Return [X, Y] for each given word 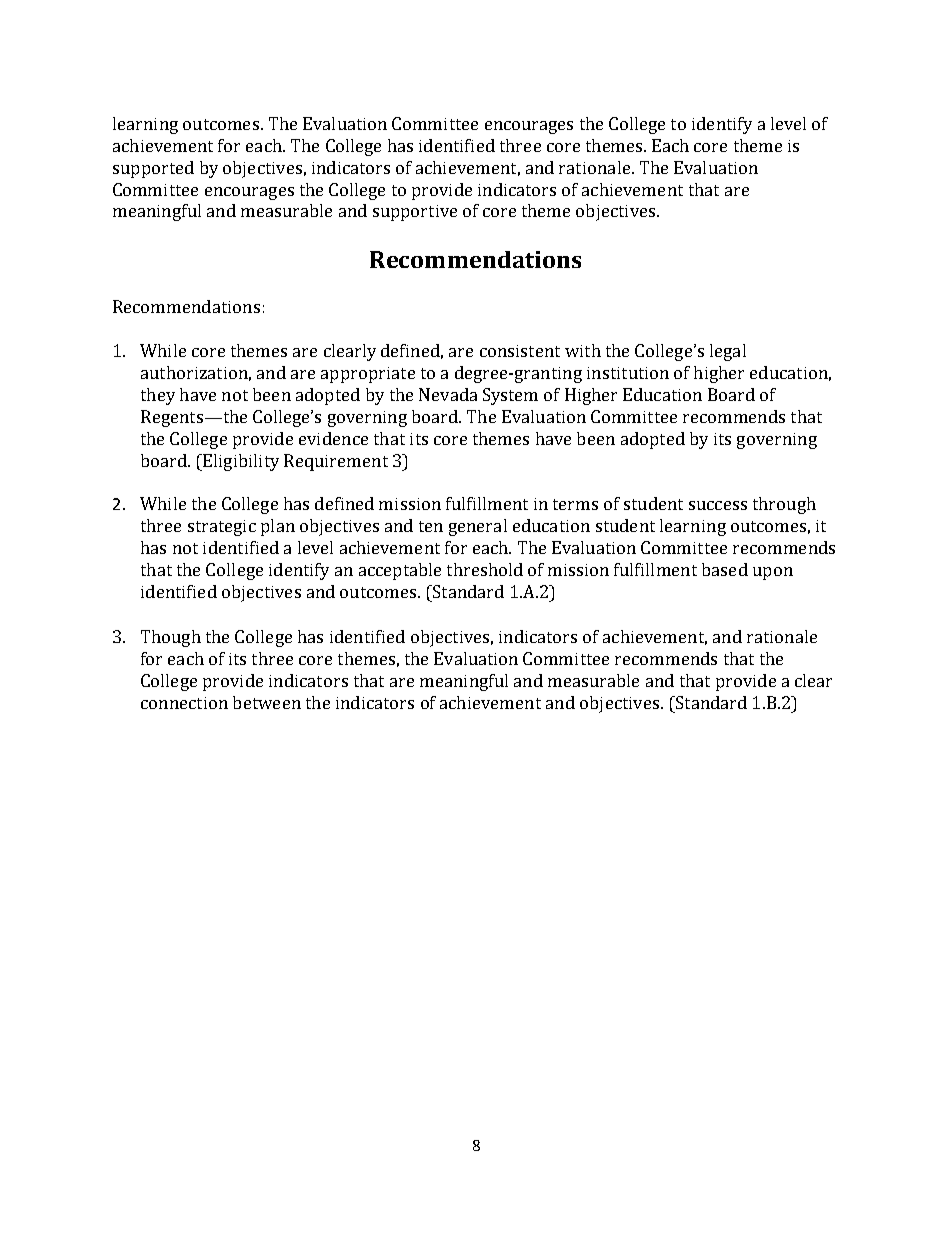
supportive [415, 213]
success [718, 505]
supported [153, 169]
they [158, 396]
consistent [520, 351]
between [267, 702]
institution [628, 373]
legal [728, 352]
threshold [485, 569]
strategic [222, 528]
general [478, 527]
